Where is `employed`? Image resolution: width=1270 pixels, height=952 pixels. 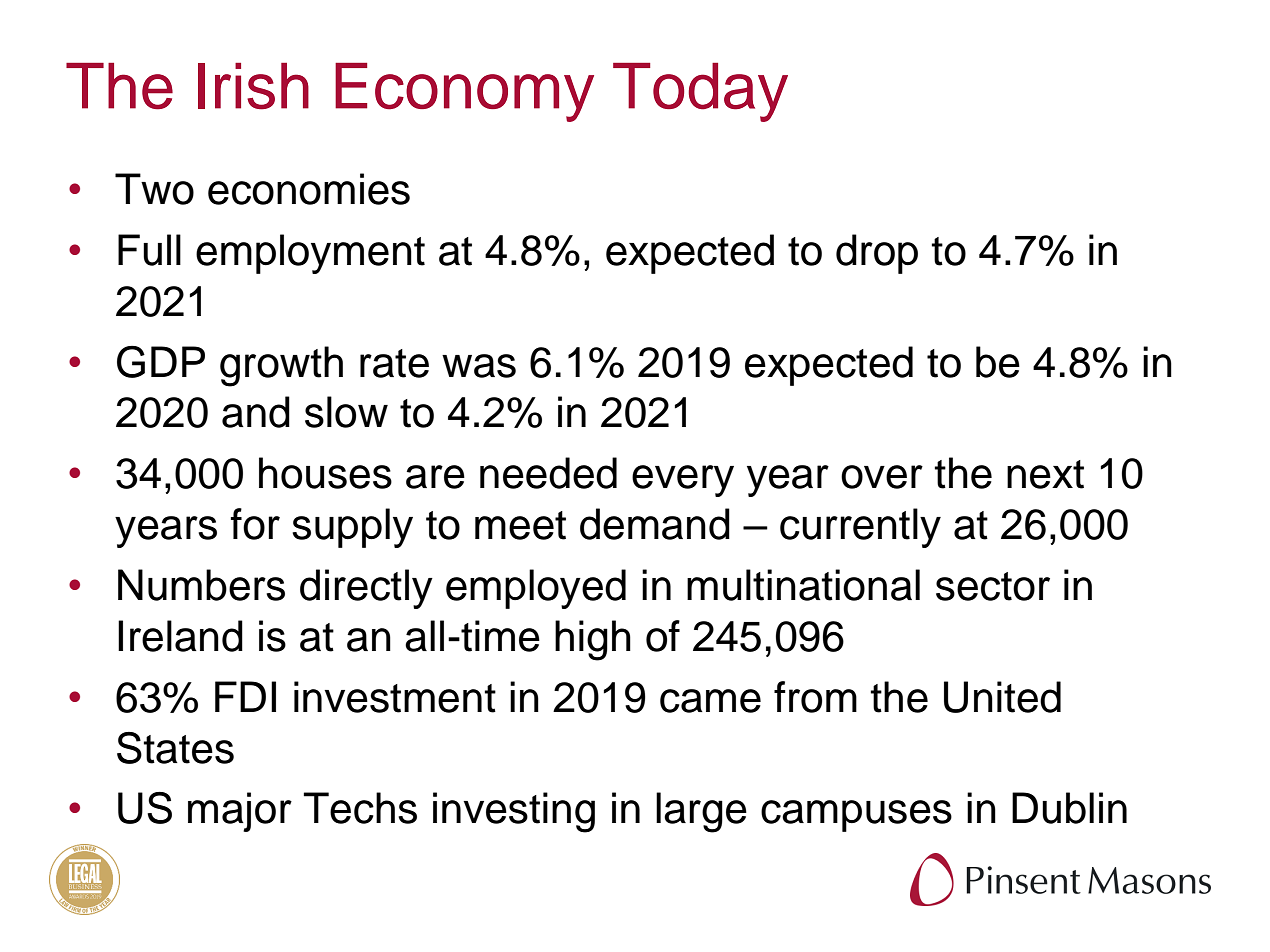 employed is located at coordinates (536, 589).
